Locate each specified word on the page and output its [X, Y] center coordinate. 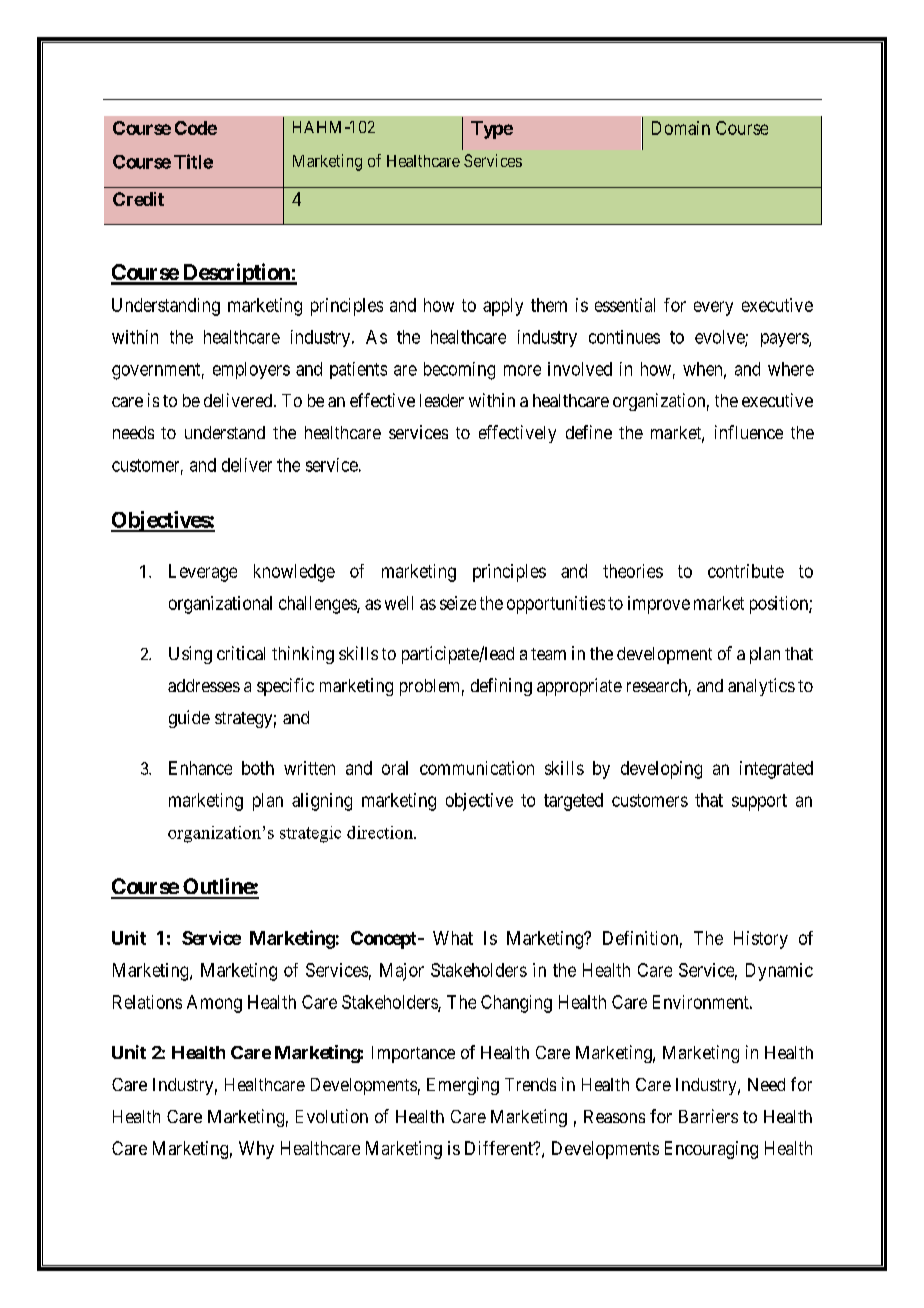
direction [381, 832]
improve [659, 605]
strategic [310, 834]
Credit [138, 199]
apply [503, 307]
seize [458, 603]
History [761, 940]
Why [256, 1150]
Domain [681, 128]
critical [241, 653]
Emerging [463, 1086]
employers [251, 370]
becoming [459, 371]
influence [749, 432]
